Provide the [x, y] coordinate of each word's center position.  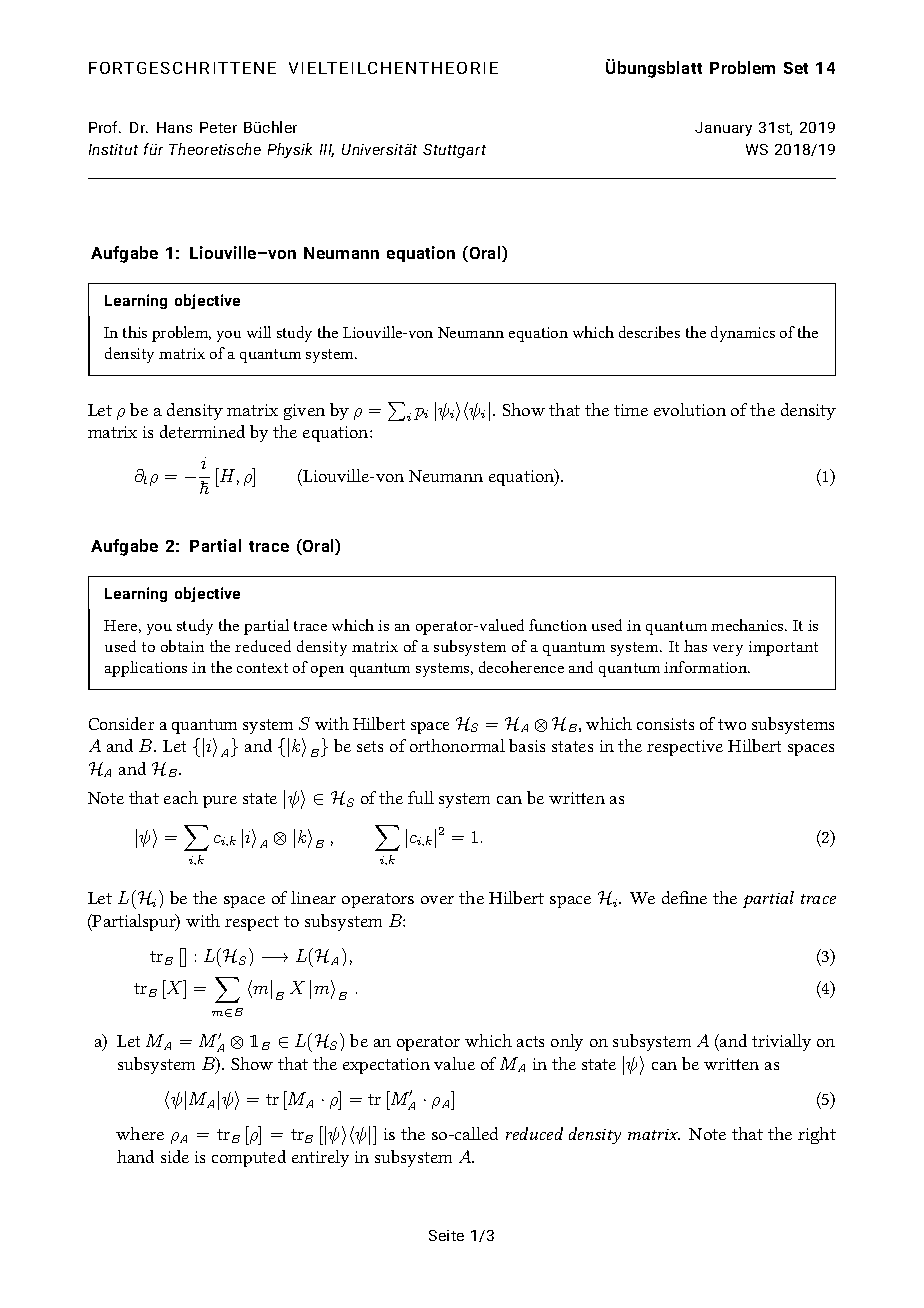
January [723, 129]
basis [527, 745]
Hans [174, 127]
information [707, 667]
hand [135, 1156]
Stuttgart [454, 151]
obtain [182, 646]
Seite [446, 1235]
